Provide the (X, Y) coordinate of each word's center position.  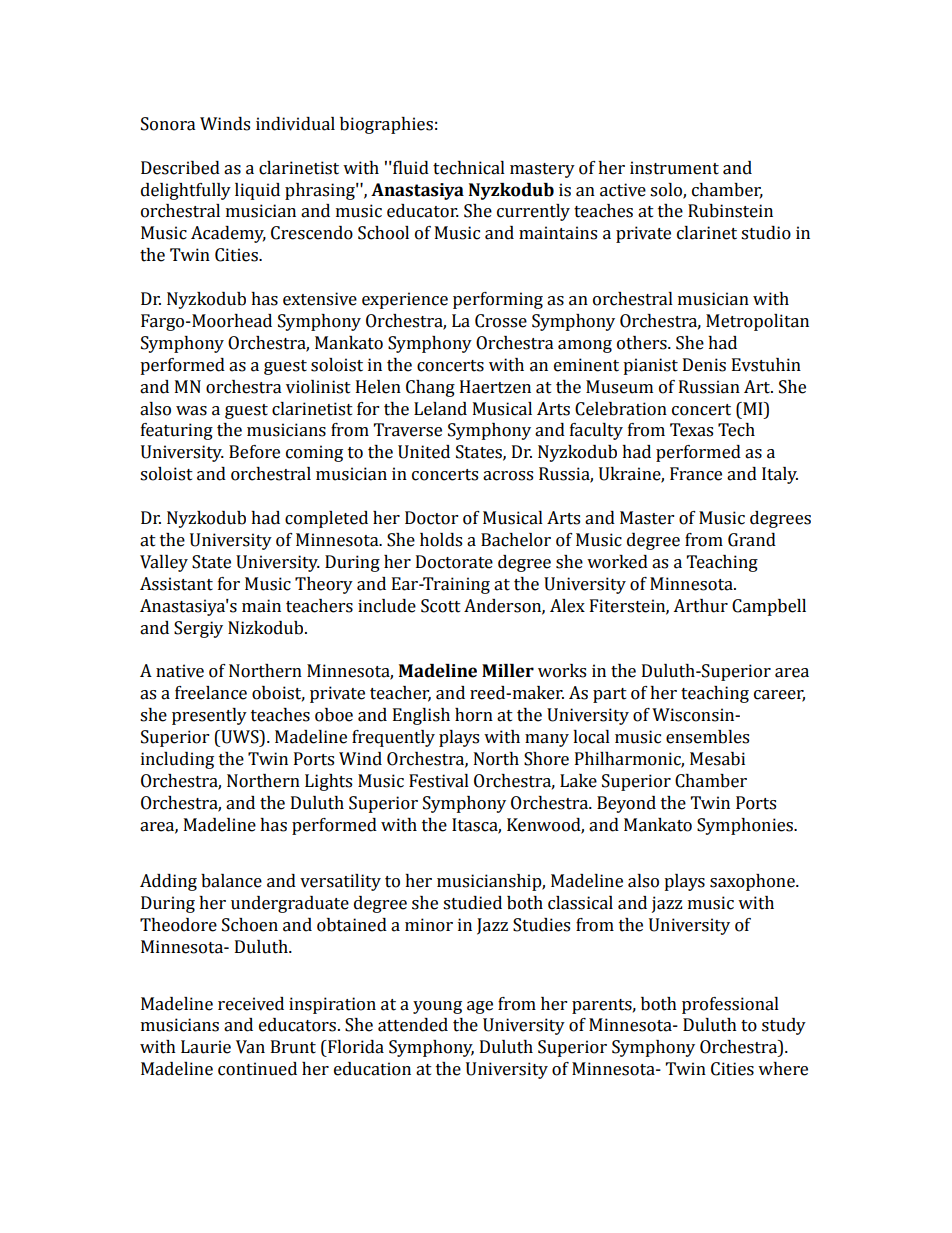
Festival (439, 781)
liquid (257, 191)
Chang (430, 388)
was (191, 411)
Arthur (700, 606)
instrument (674, 168)
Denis (704, 365)
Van (250, 1047)
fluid (410, 168)
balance (231, 881)
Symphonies (746, 826)
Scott (441, 606)
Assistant (176, 584)
